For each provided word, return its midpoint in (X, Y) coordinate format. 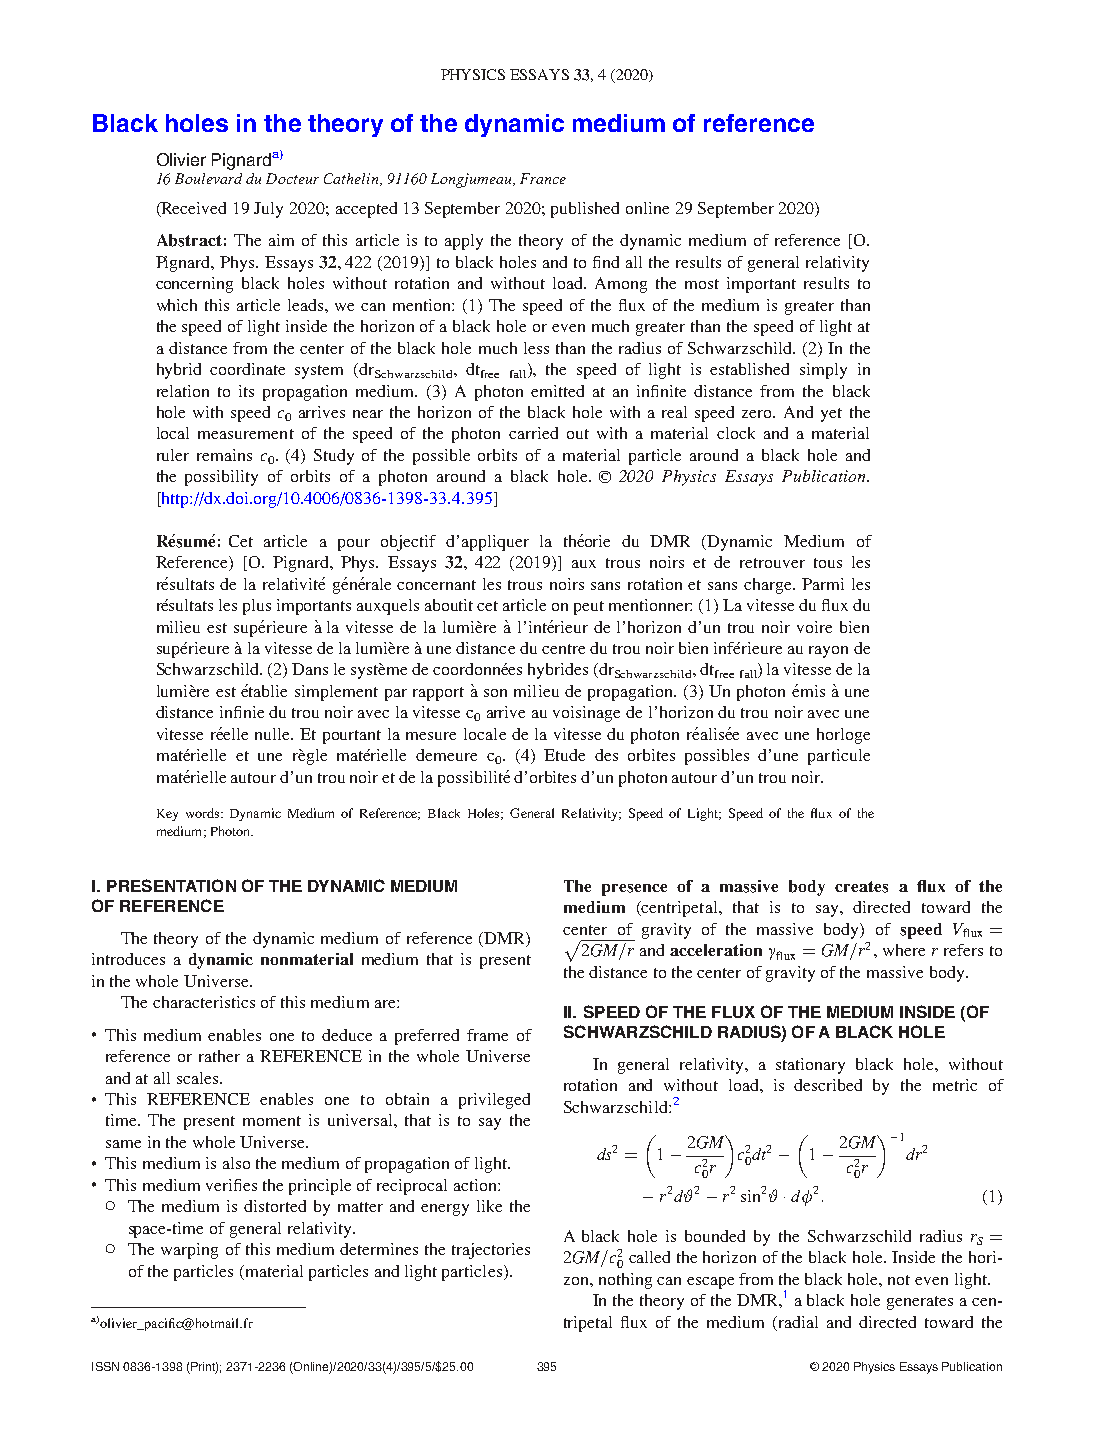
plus (257, 607)
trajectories (491, 1251)
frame (487, 1035)
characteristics (204, 1002)
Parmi (823, 584)
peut (589, 608)
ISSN (105, 1366)
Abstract (189, 240)
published (585, 210)
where (904, 950)
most (702, 284)
